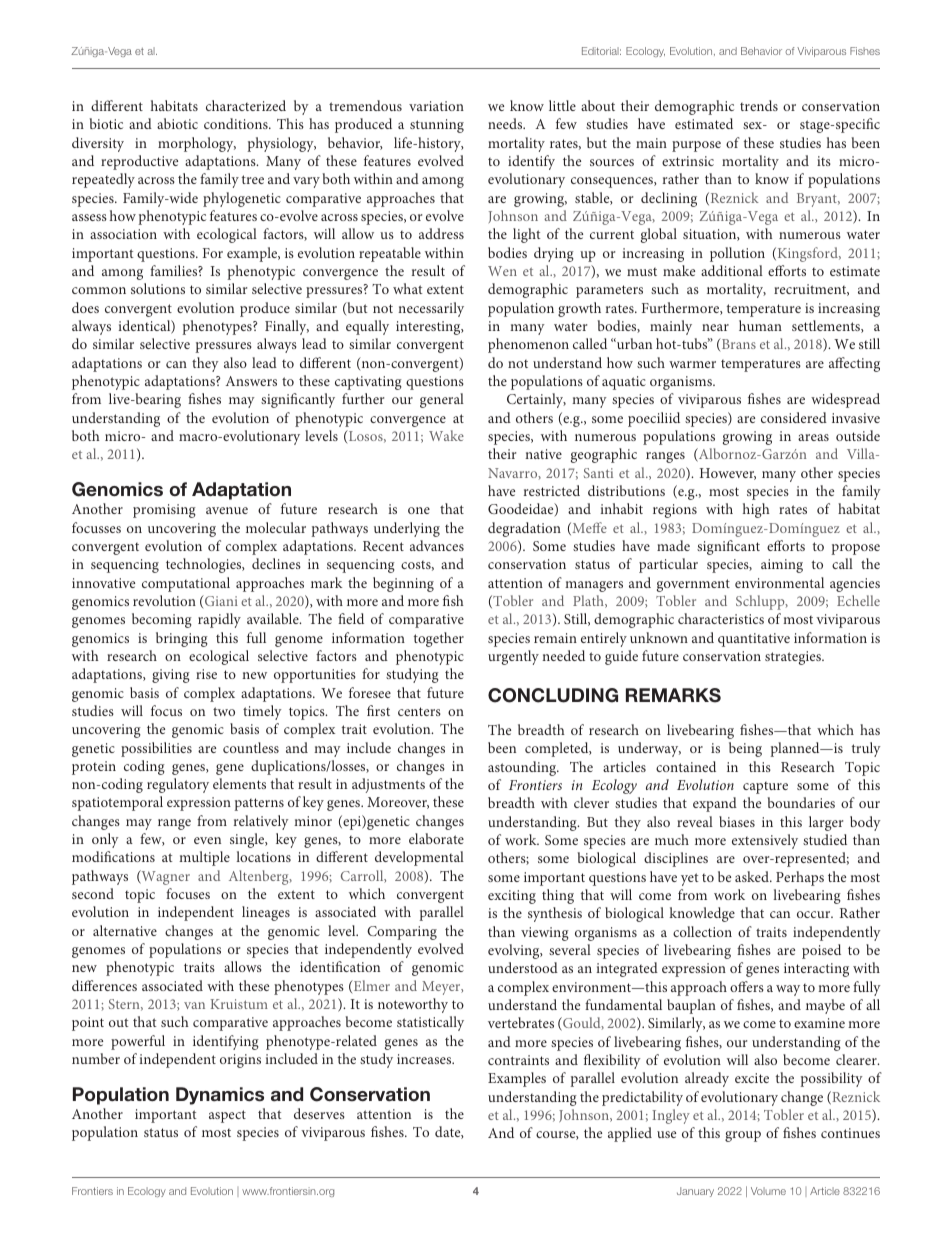  What do you see at coordinates (760, 325) in the image?
I see `human` at bounding box center [760, 325].
